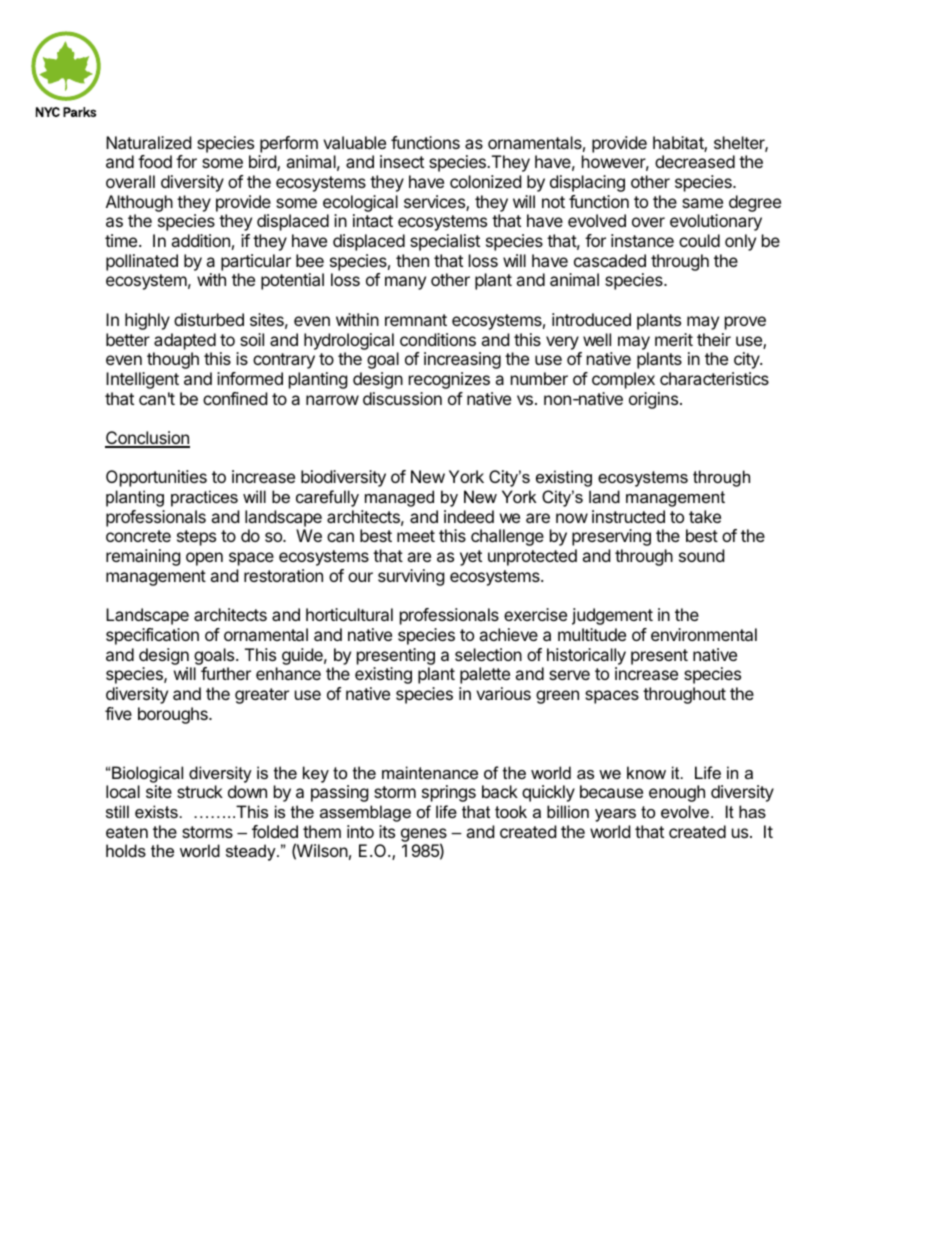 The width and height of the screenshot is (952, 1233). What do you see at coordinates (399, 498) in the screenshot?
I see `managed` at bounding box center [399, 498].
